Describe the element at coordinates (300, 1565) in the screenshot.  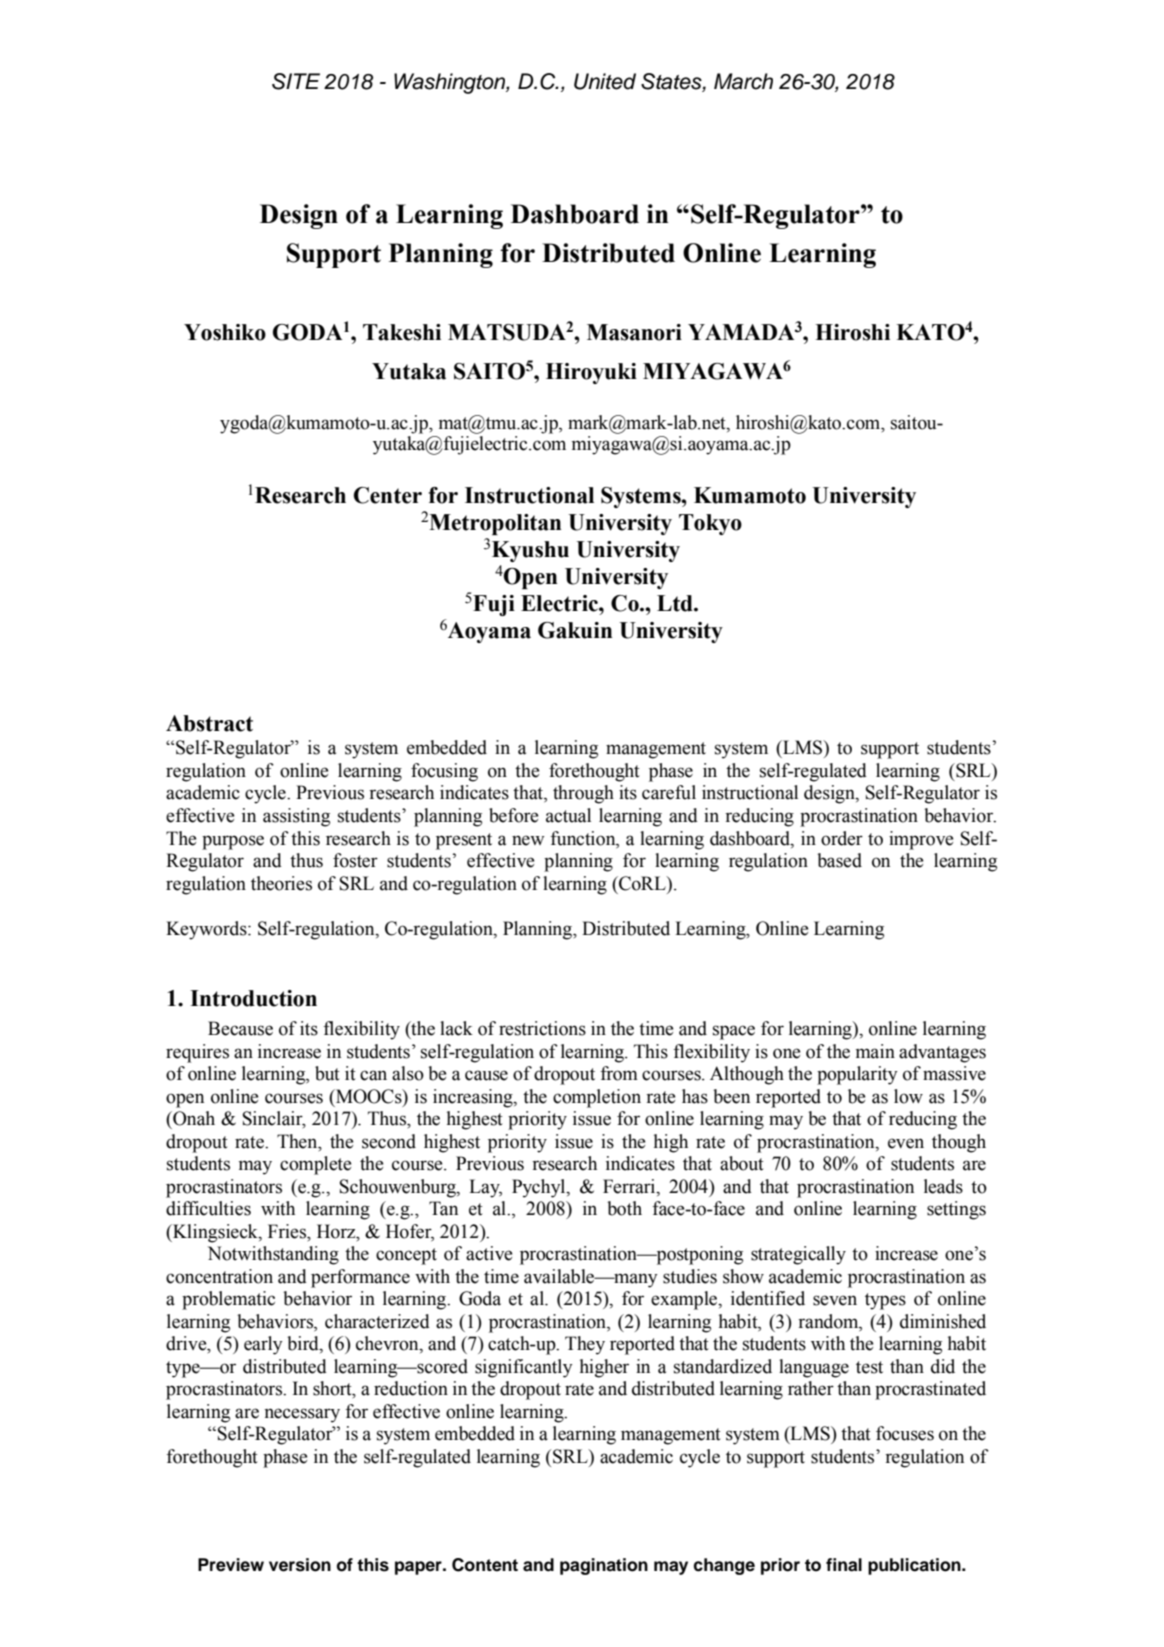
I see `version` at that location.
